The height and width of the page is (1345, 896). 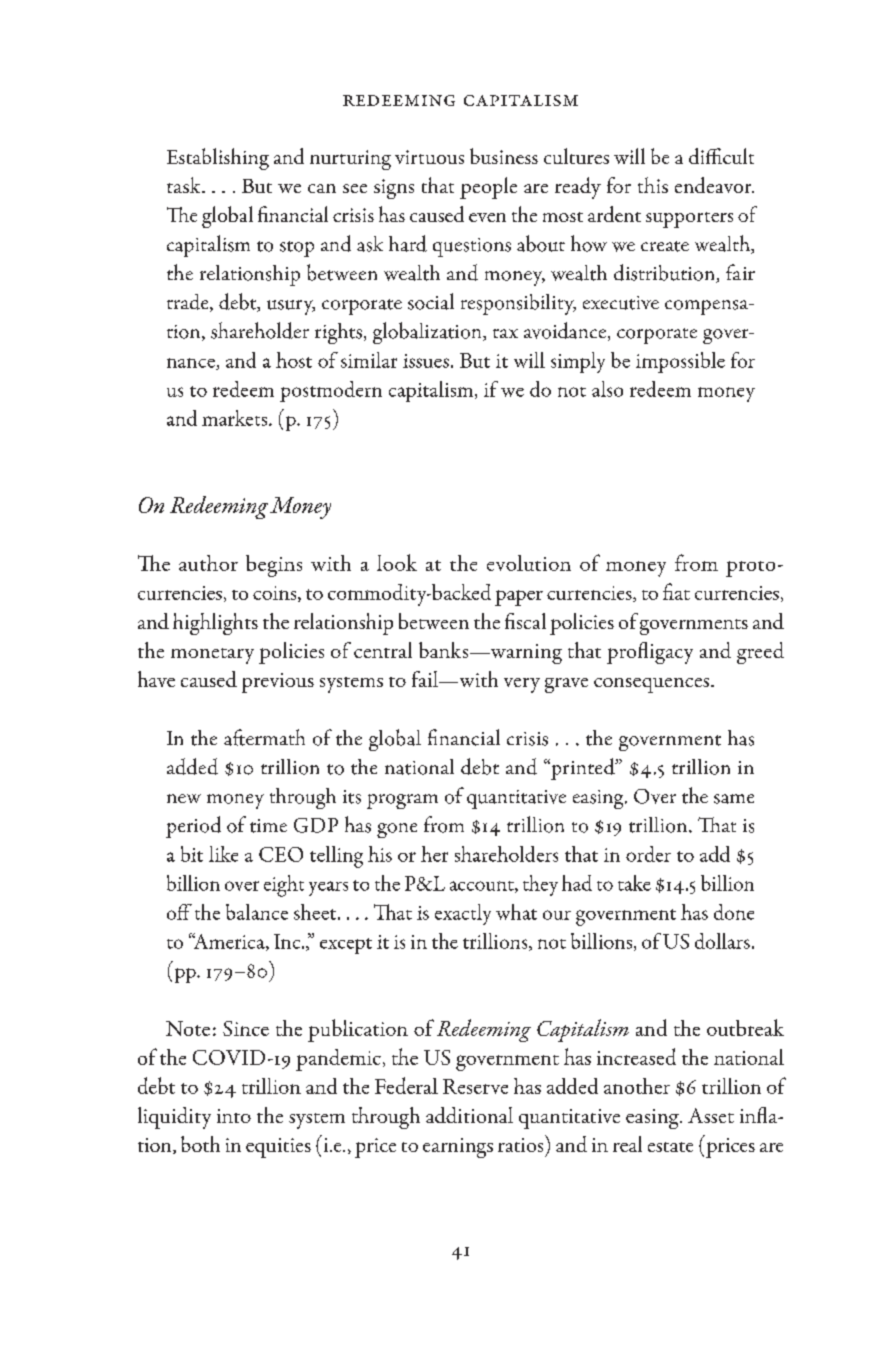 What do you see at coordinates (458, 1148) in the page?
I see `earnings` at bounding box center [458, 1148].
